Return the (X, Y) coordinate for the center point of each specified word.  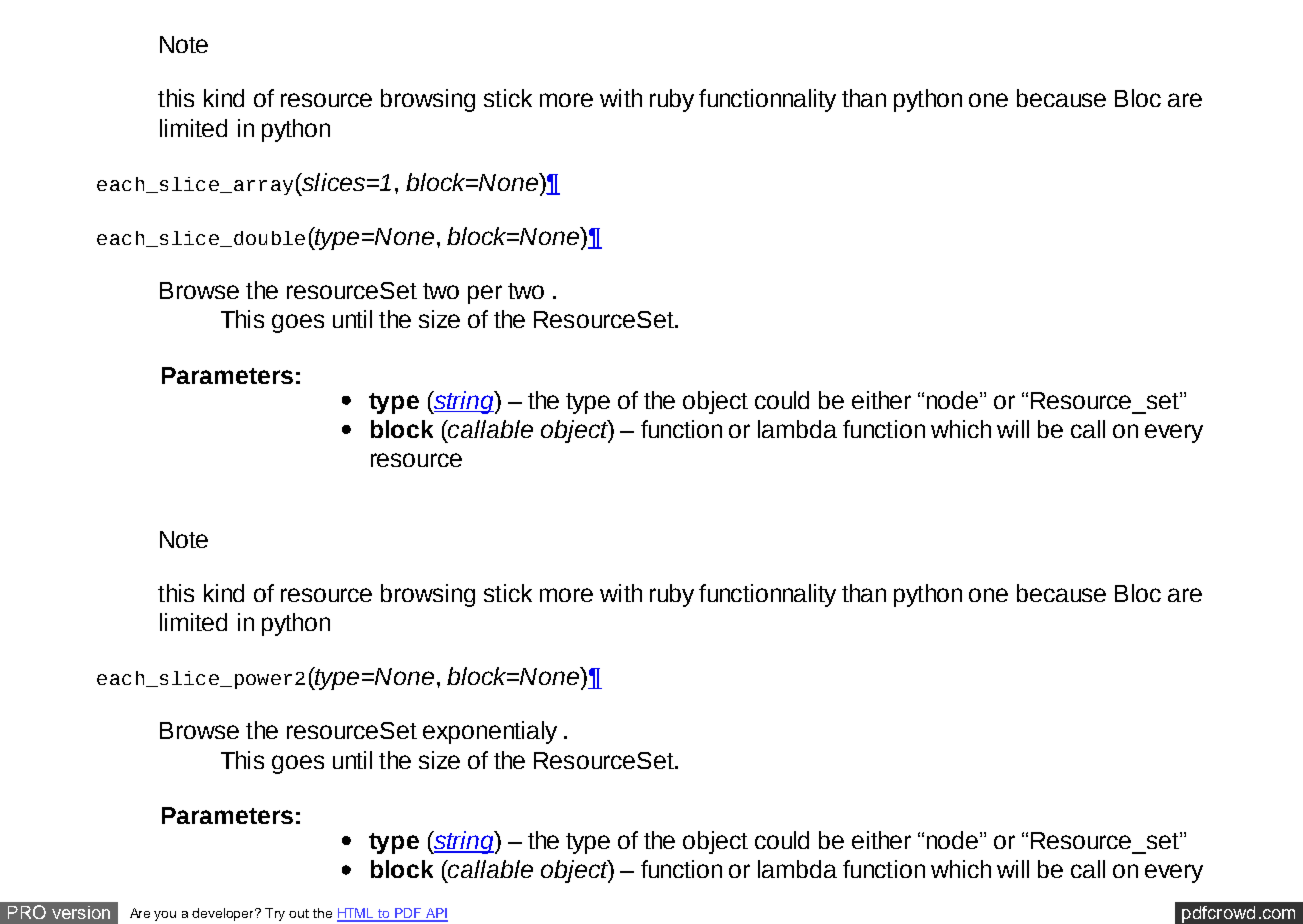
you (165, 916)
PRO (27, 912)
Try (275, 914)
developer (224, 914)
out (299, 913)
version (81, 912)
